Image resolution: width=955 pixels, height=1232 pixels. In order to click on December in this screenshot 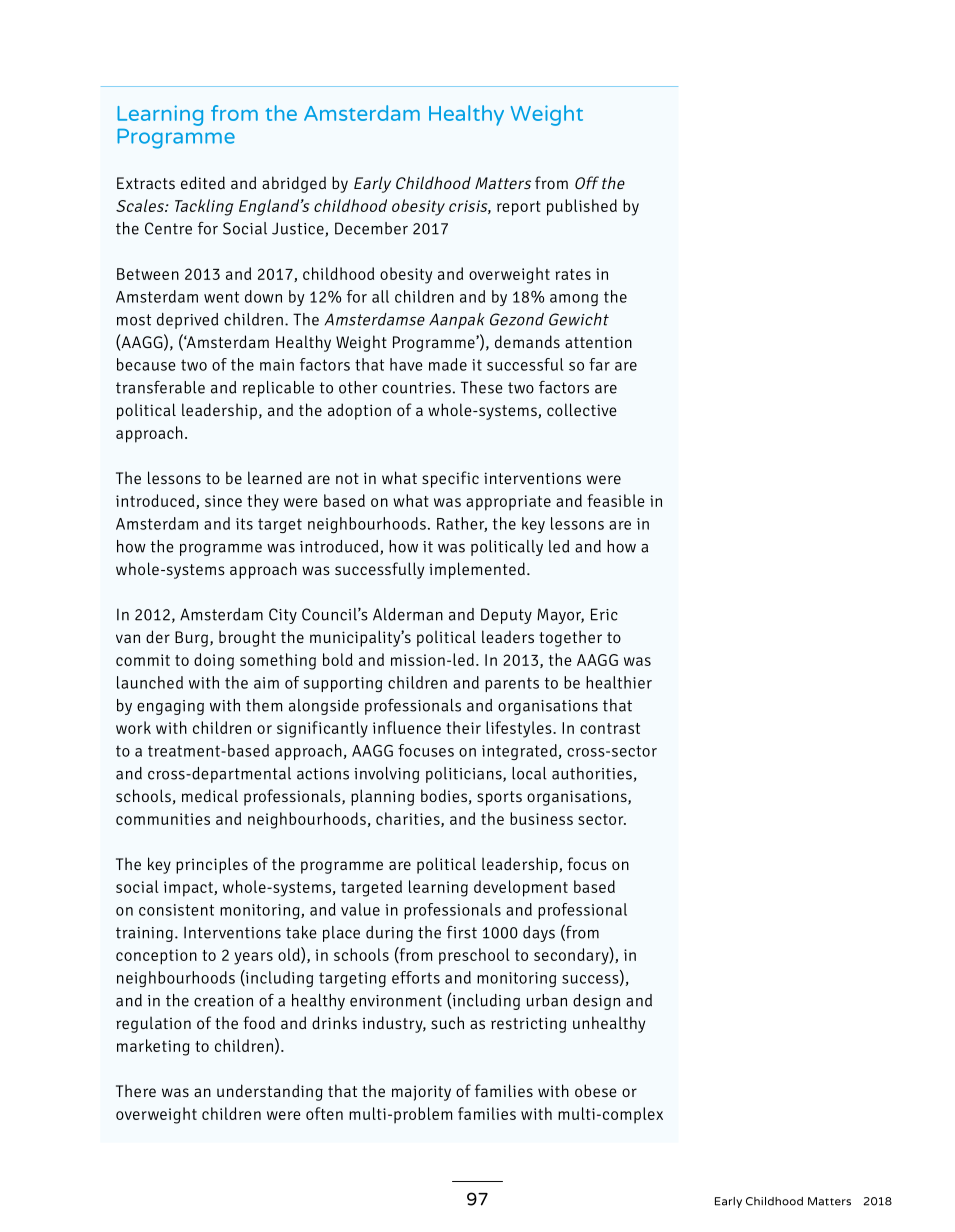, I will do `click(371, 228)`.
